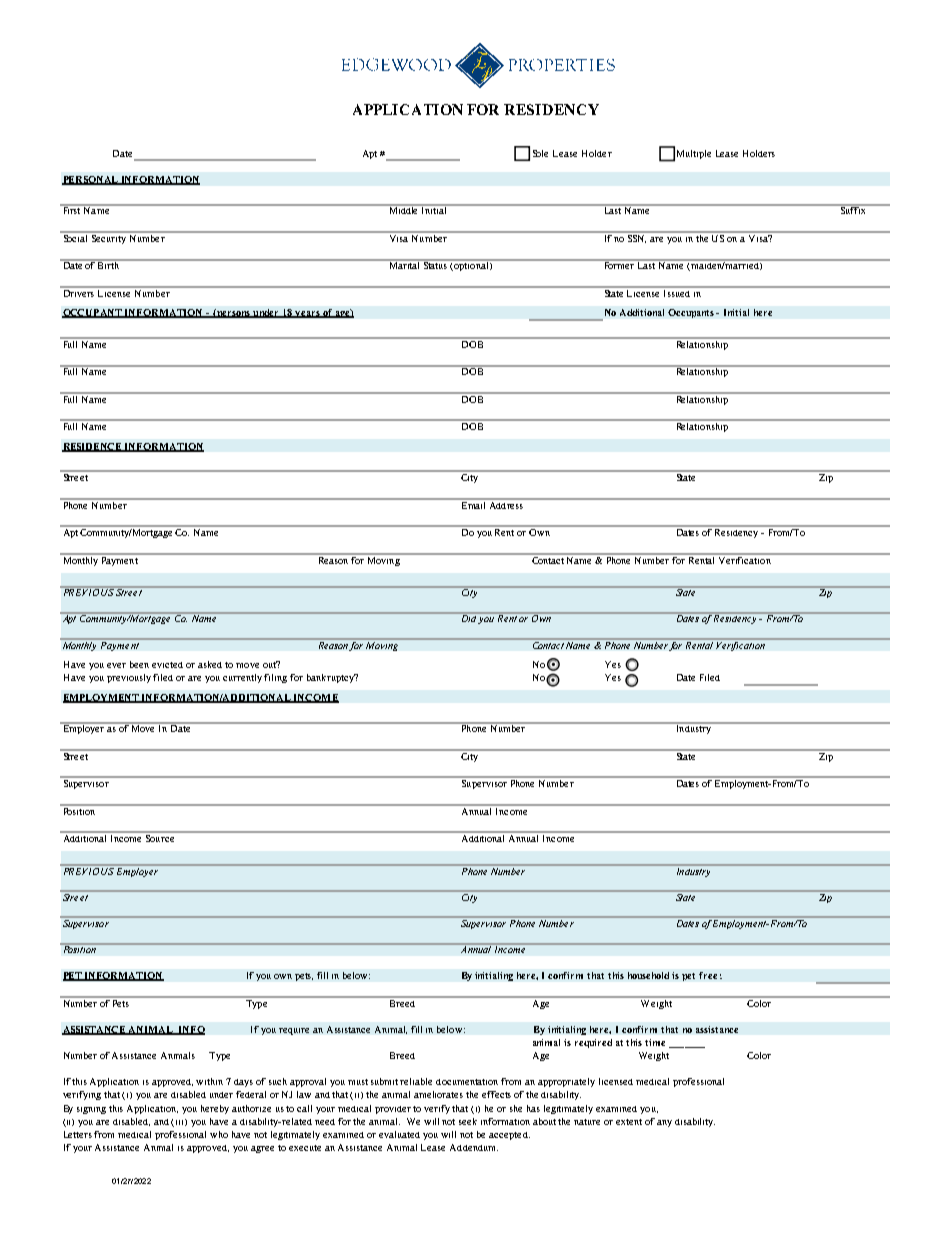  What do you see at coordinates (209, 1081) in the page?
I see `within` at bounding box center [209, 1081].
